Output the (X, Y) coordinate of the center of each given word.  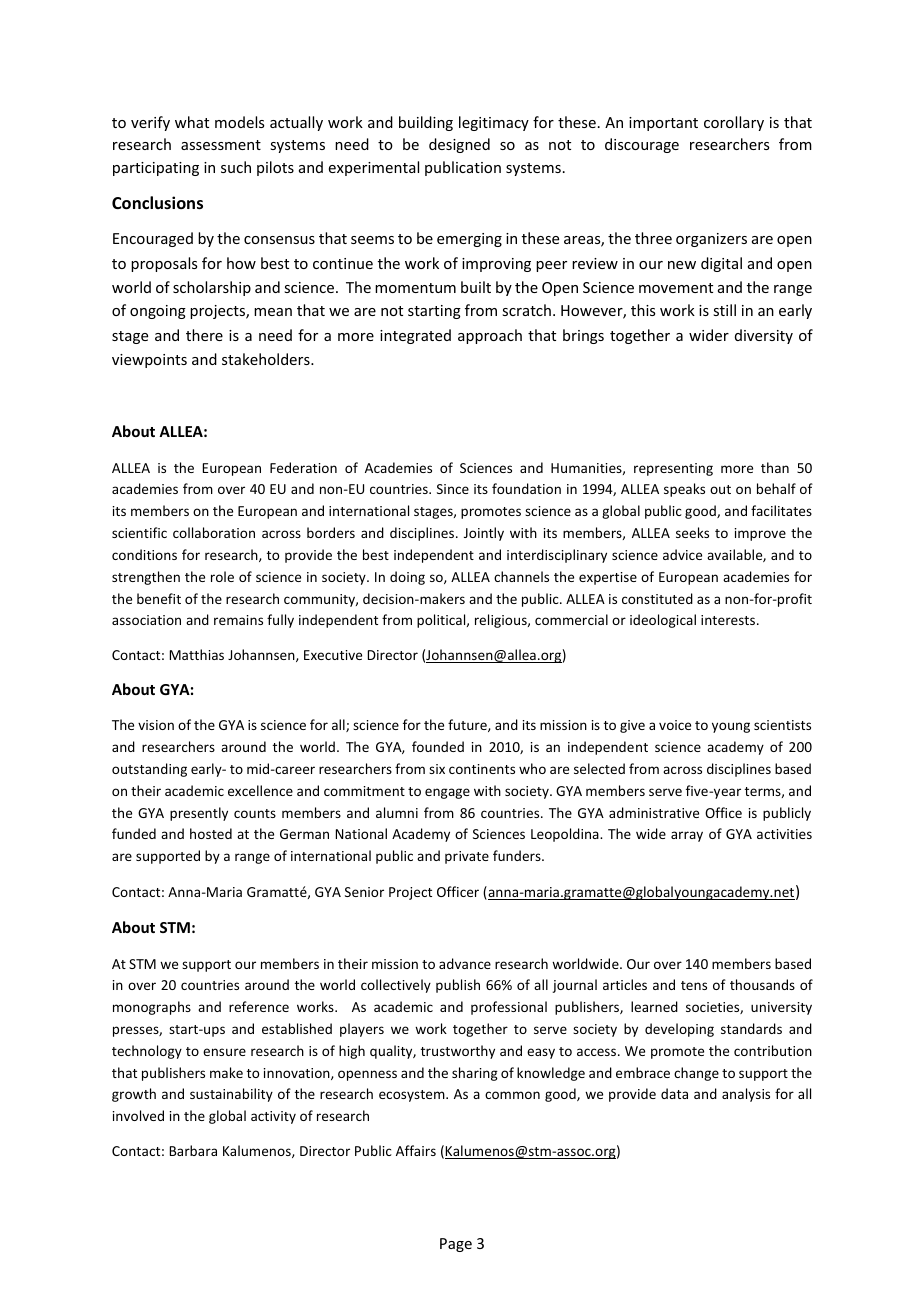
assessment (221, 145)
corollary (734, 123)
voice (675, 725)
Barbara (193, 1150)
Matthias (197, 654)
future (468, 725)
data (674, 1093)
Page (456, 1245)
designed (459, 145)
